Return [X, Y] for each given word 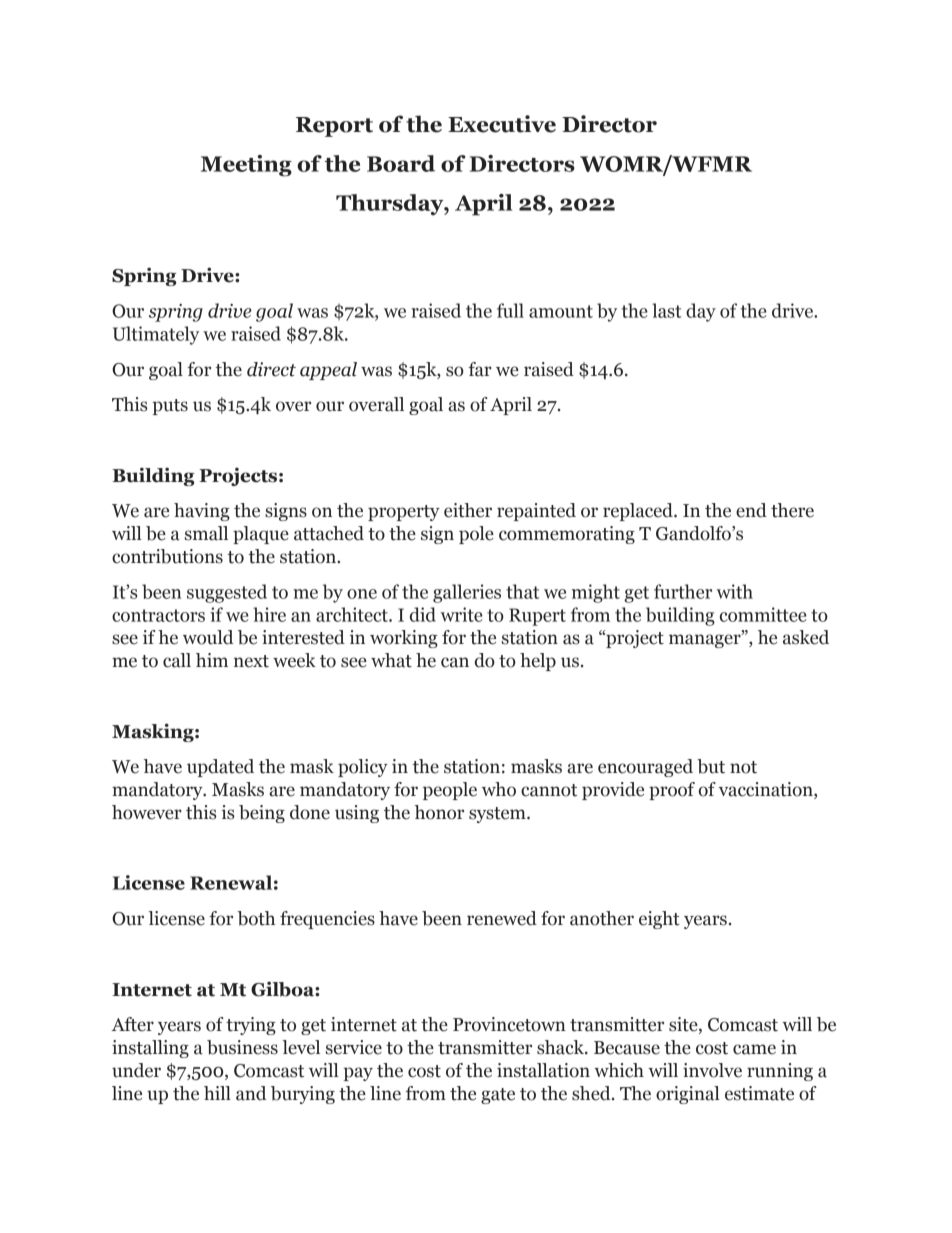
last [667, 310]
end [751, 510]
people [450, 791]
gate [498, 1096]
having [202, 512]
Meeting [246, 166]
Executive [502, 124]
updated [220, 768]
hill [217, 1093]
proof [672, 791]
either [468, 510]
